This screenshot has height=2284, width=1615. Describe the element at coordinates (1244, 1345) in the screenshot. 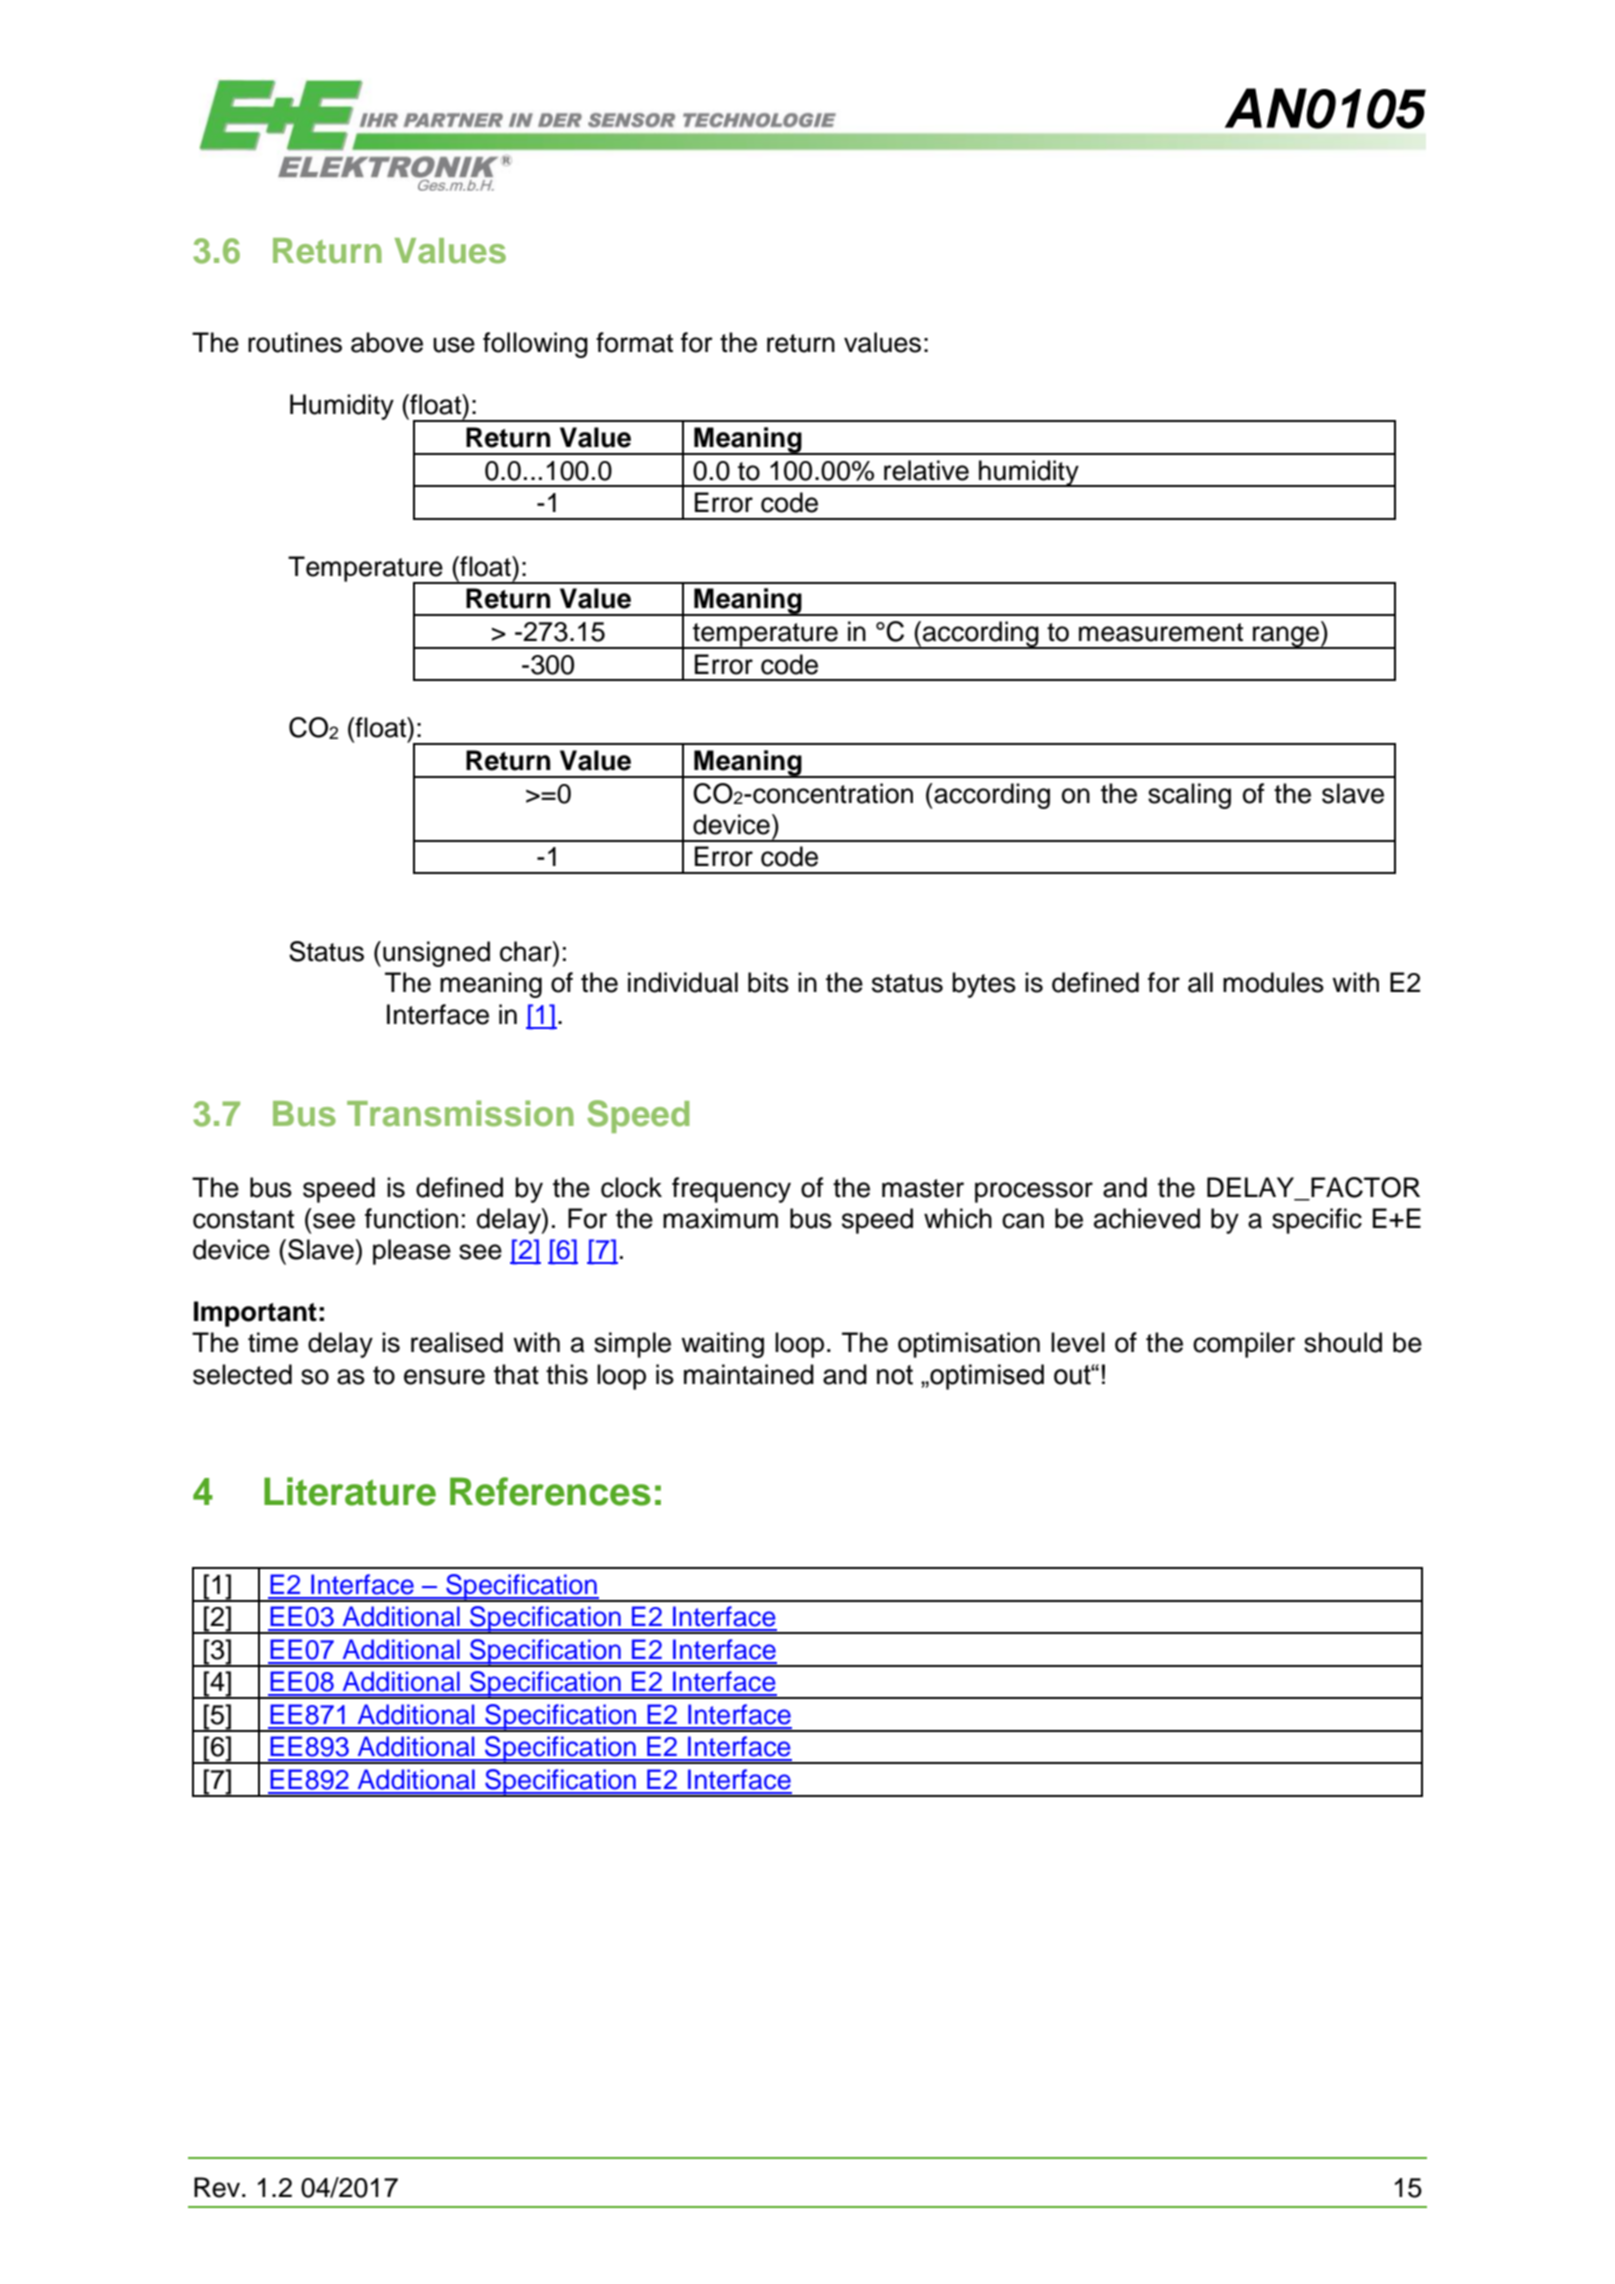

I see `compiler` at that location.
